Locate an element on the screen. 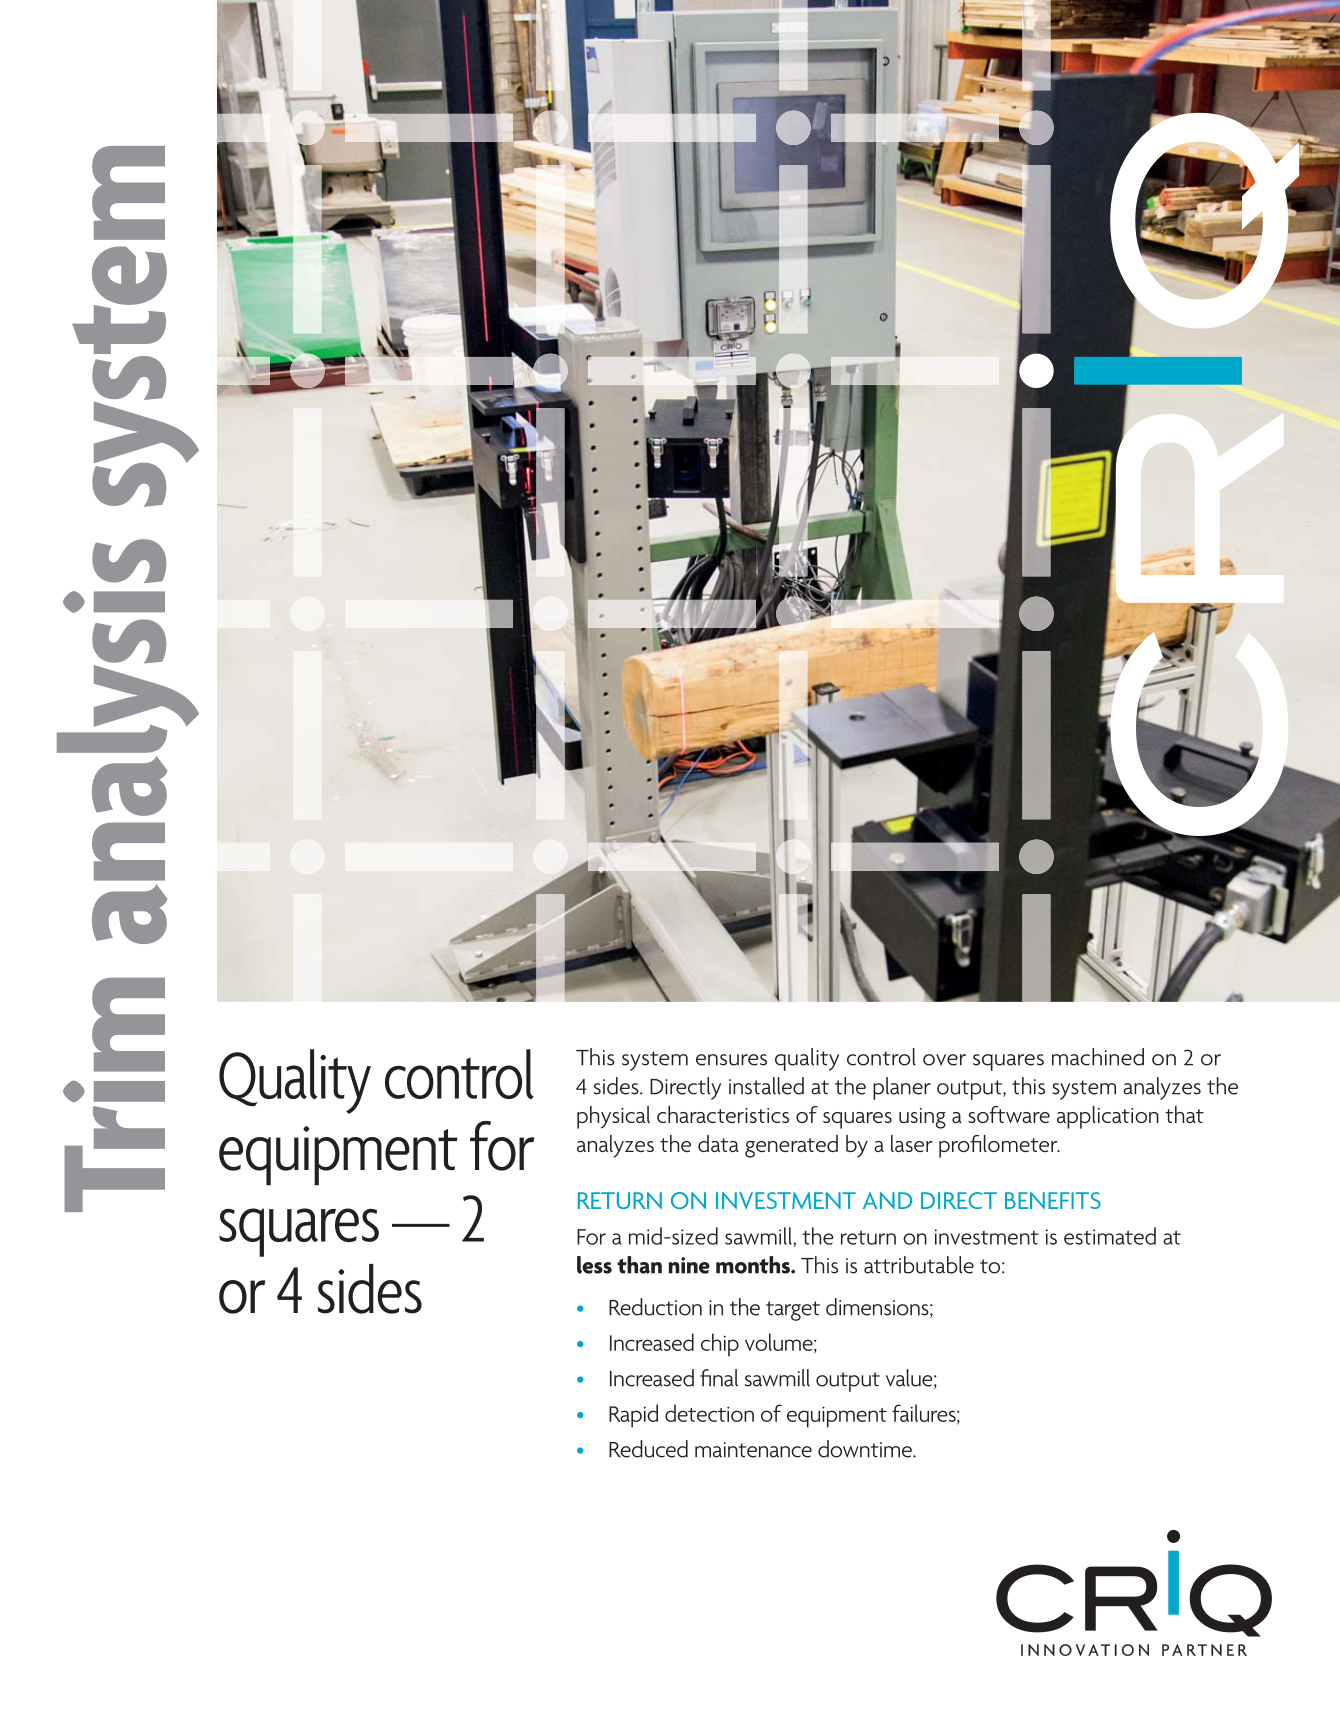 Image resolution: width=1340 pixels, height=1734 pixels. estimated is located at coordinates (1110, 1236).
